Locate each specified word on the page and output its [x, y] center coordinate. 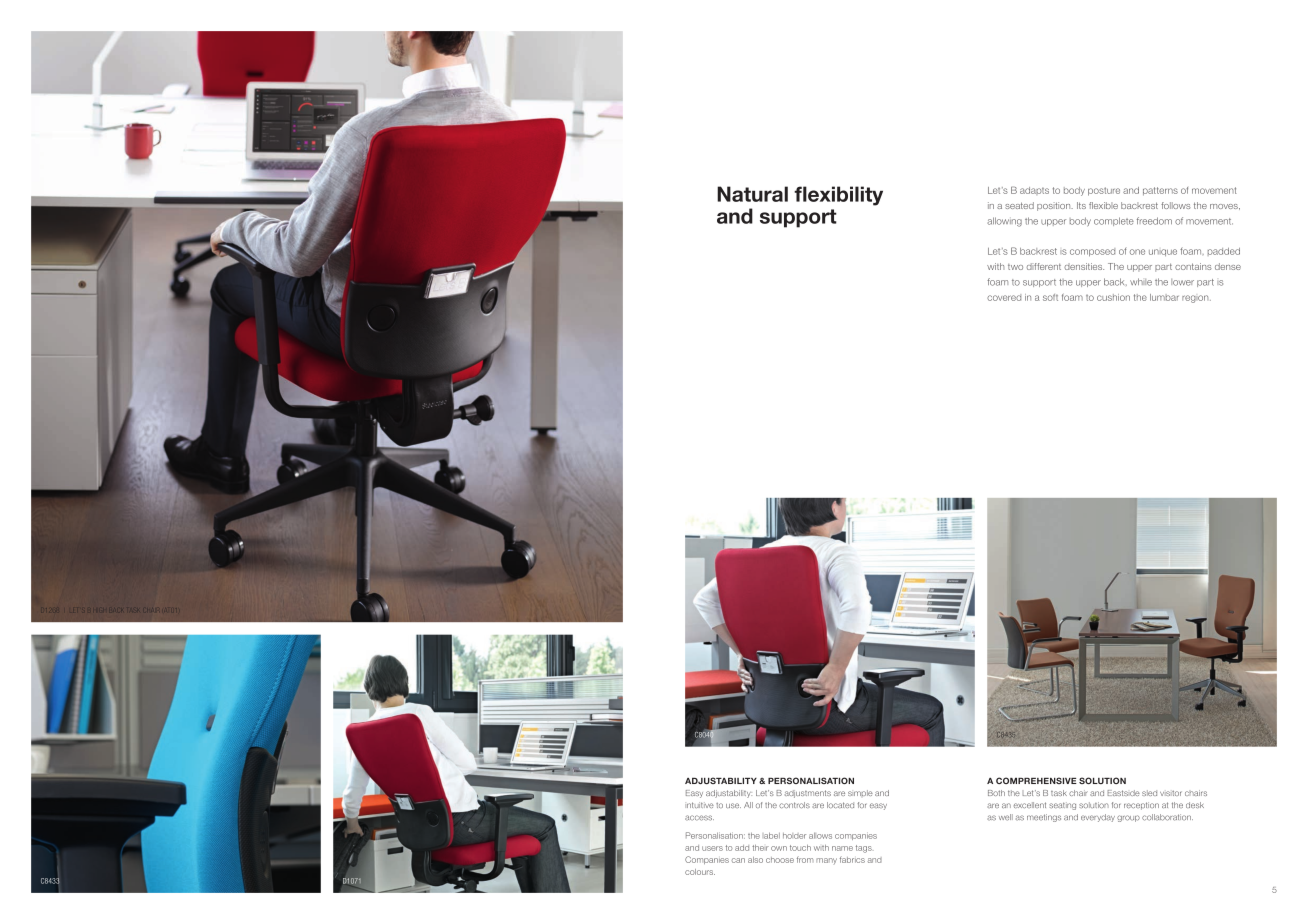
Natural [752, 194]
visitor [1171, 793]
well [1006, 817]
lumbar [1164, 297]
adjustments [808, 794]
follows [1176, 205]
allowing [1004, 222]
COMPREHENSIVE [1036, 780]
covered [1004, 297]
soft [1050, 297]
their [760, 848]
